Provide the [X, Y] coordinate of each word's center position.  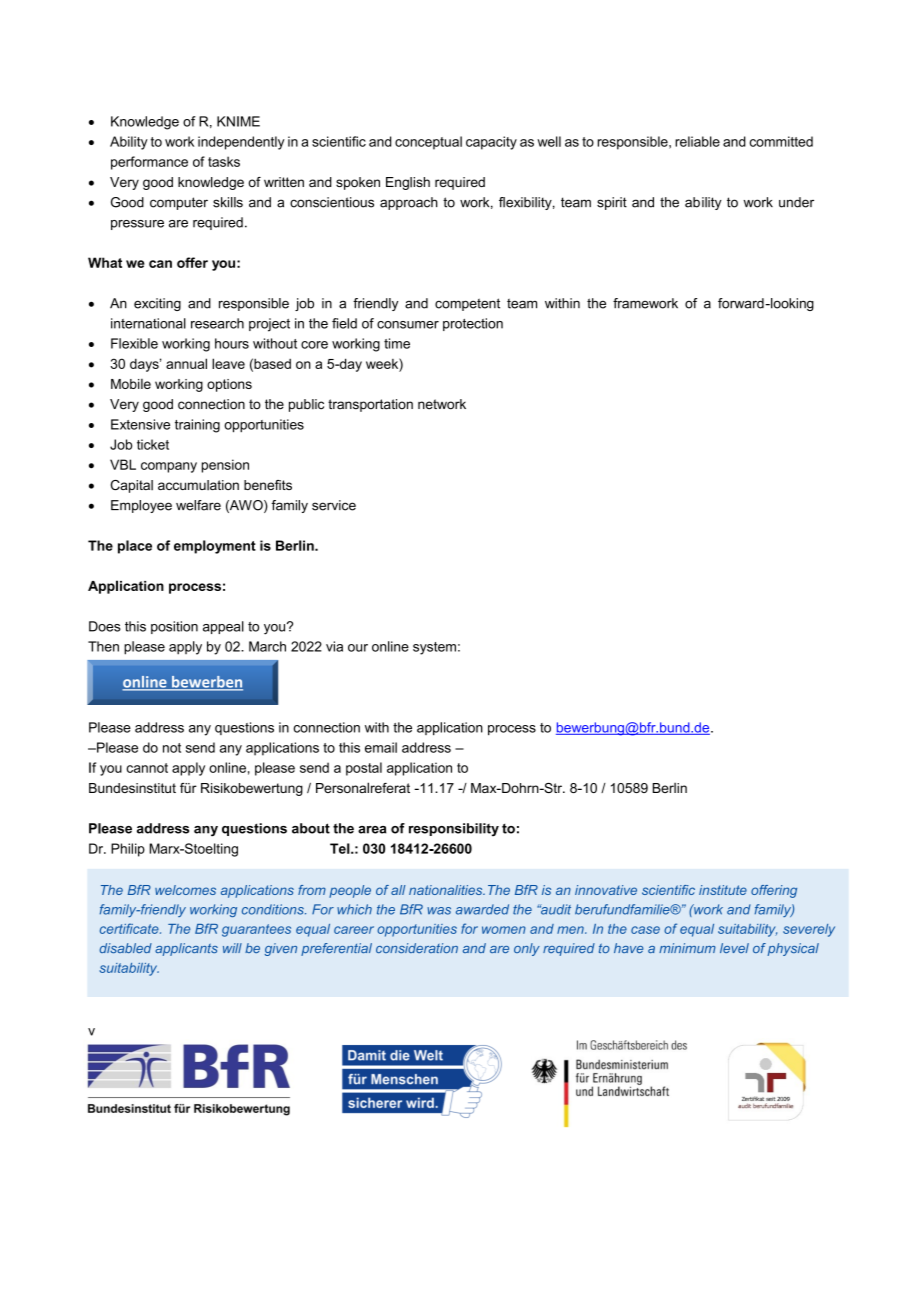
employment [215, 547]
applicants [186, 949]
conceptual [428, 143]
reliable [697, 141]
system [434, 648]
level [734, 948]
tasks [224, 161]
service [334, 505]
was [439, 911]
